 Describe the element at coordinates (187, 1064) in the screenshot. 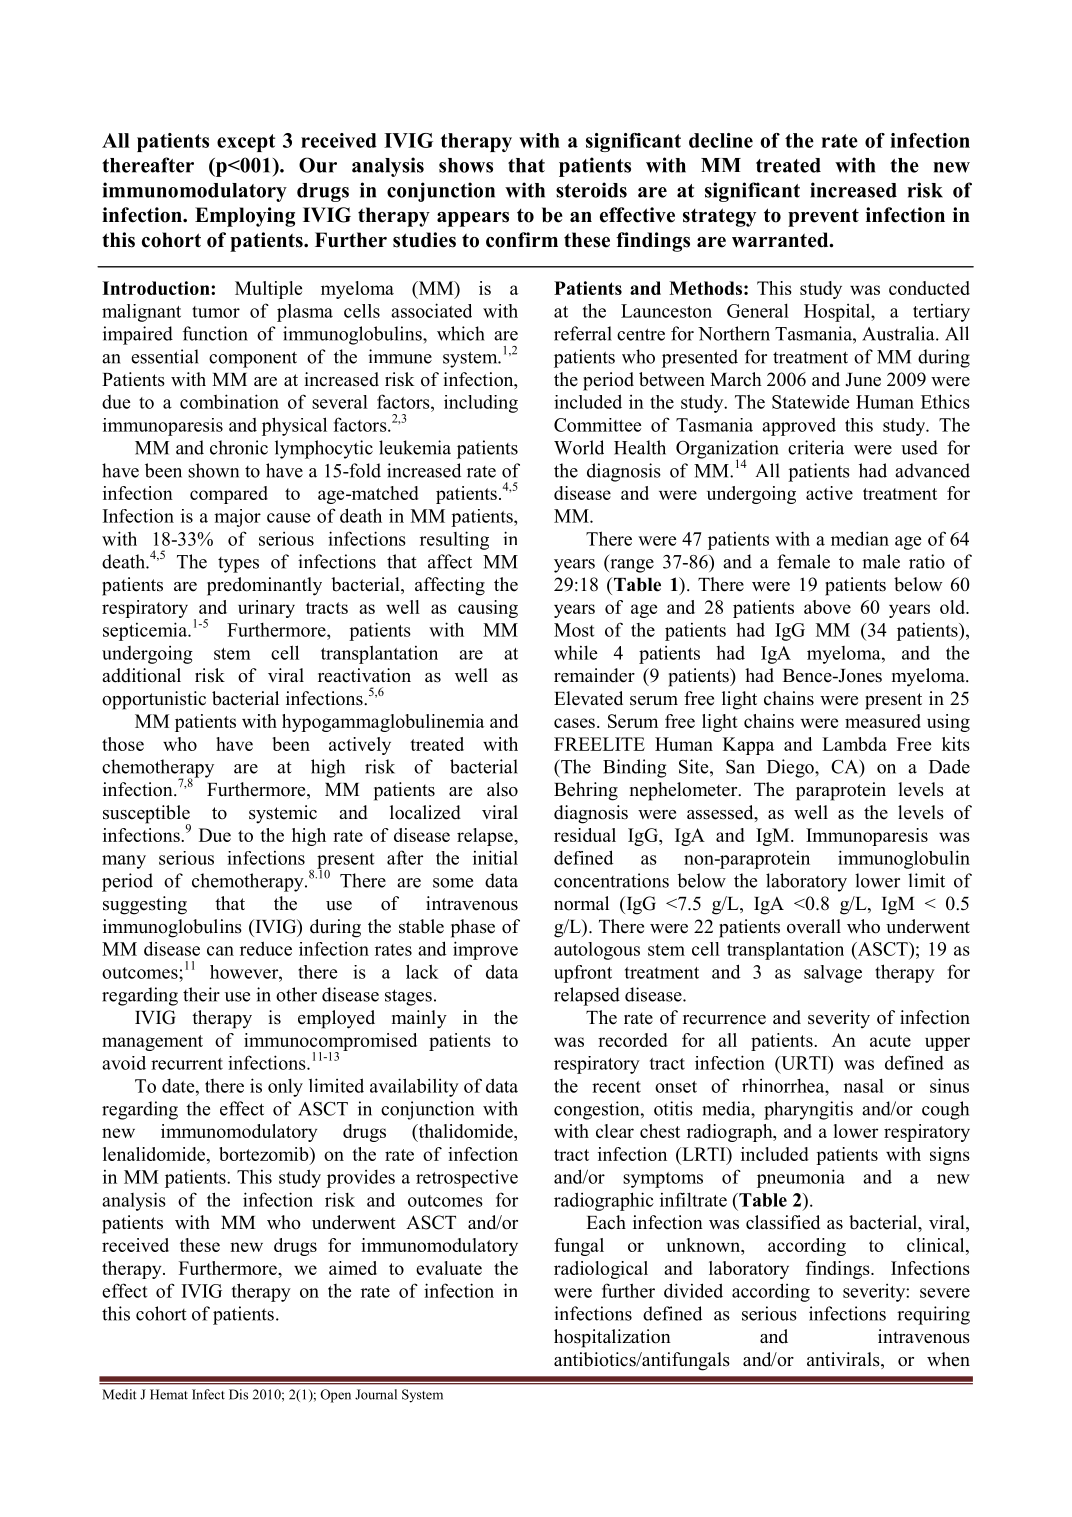

I see `recurrent` at that location.
